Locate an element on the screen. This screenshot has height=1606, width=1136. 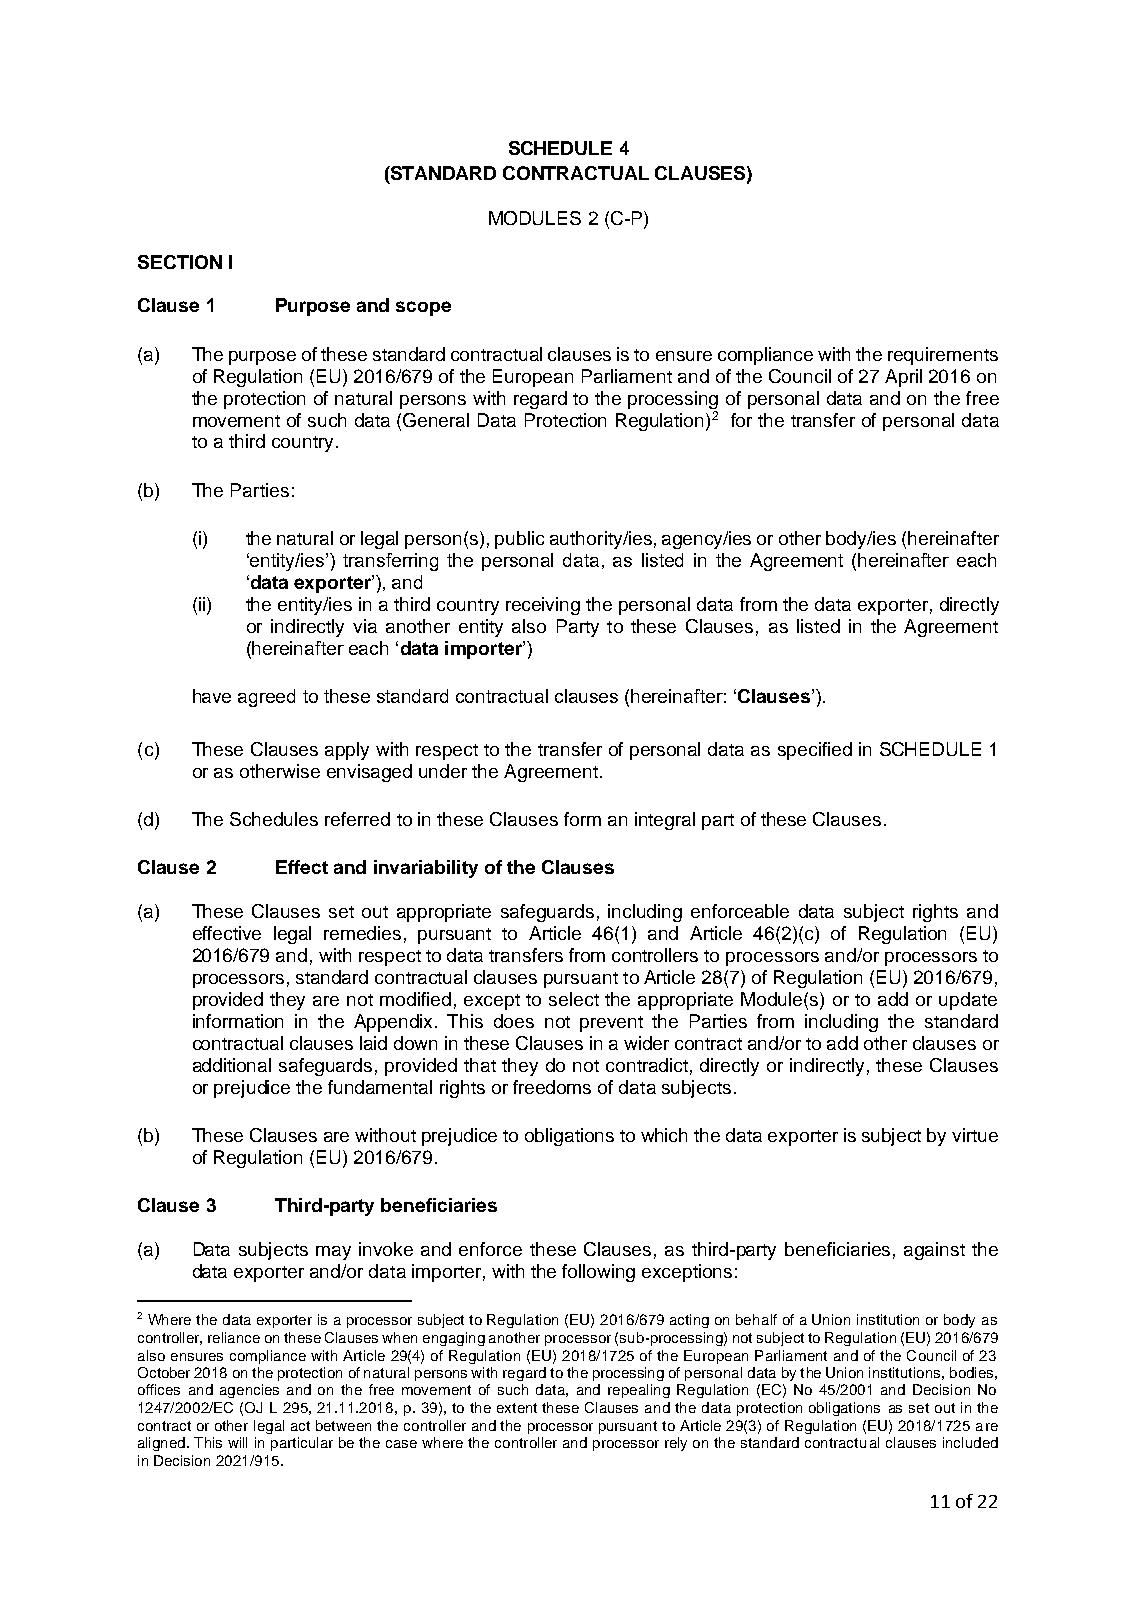
specified is located at coordinates (815, 751).
